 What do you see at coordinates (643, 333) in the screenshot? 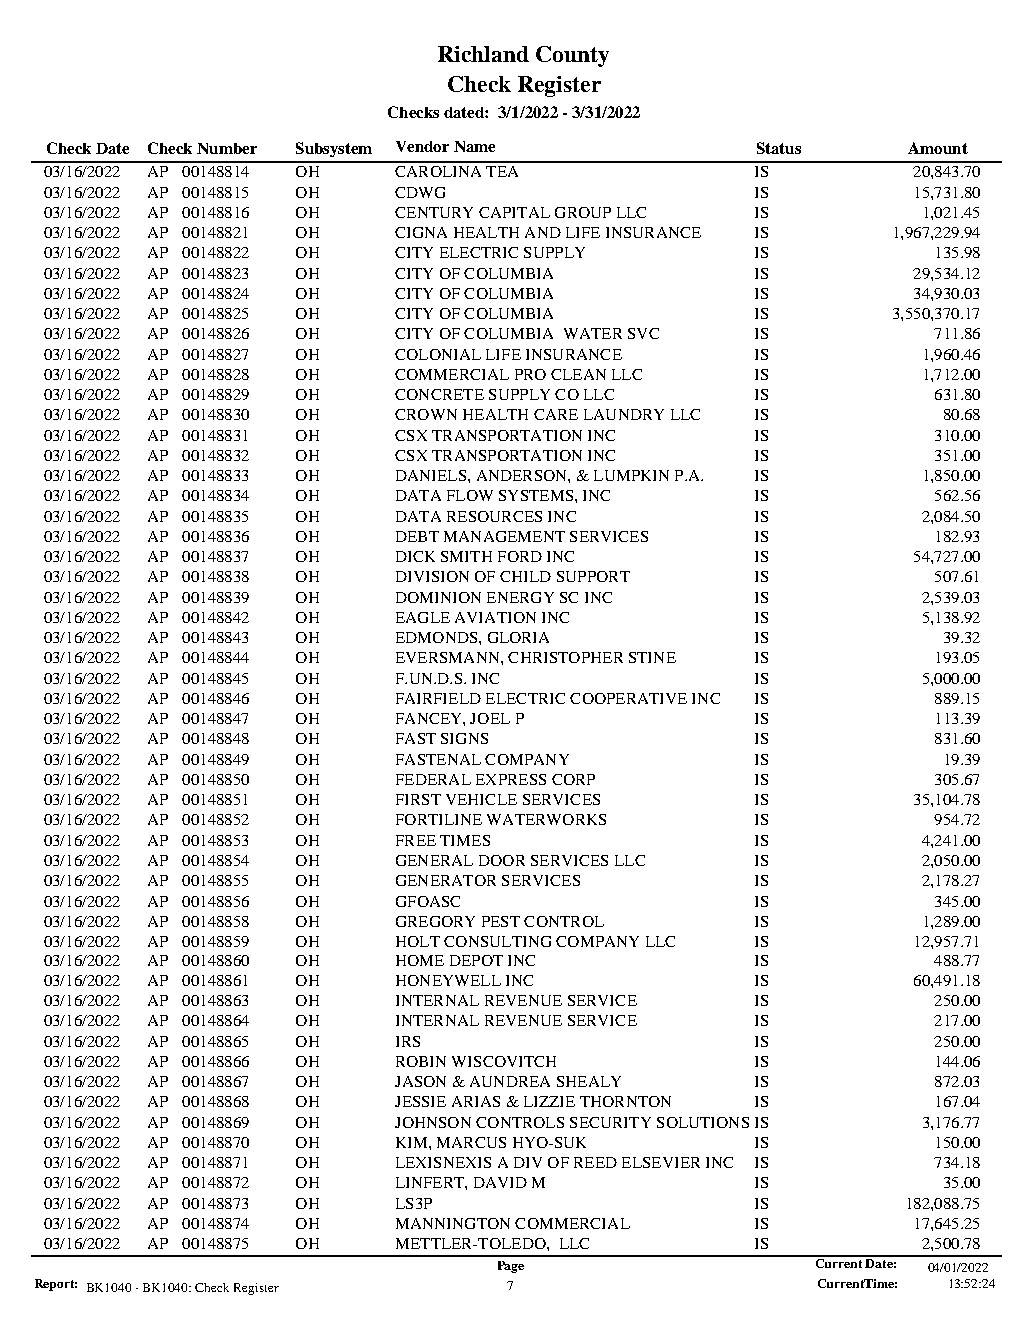
I see `SVC` at bounding box center [643, 333].
